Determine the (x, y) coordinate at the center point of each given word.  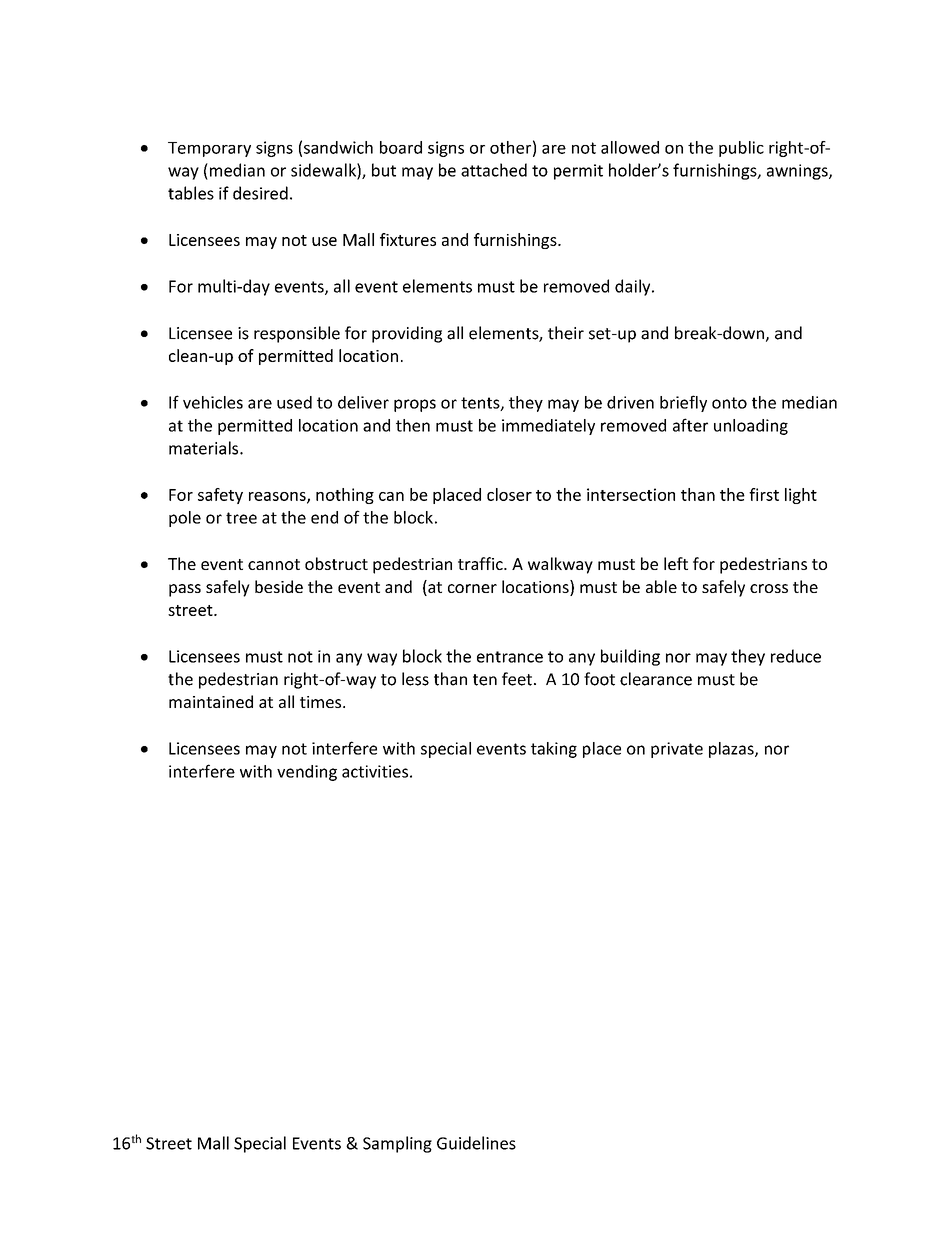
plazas (732, 750)
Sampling (397, 1144)
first (764, 494)
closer (509, 494)
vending (307, 773)
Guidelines (476, 1143)
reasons (278, 497)
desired (260, 193)
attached (494, 170)
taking (554, 750)
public (741, 149)
